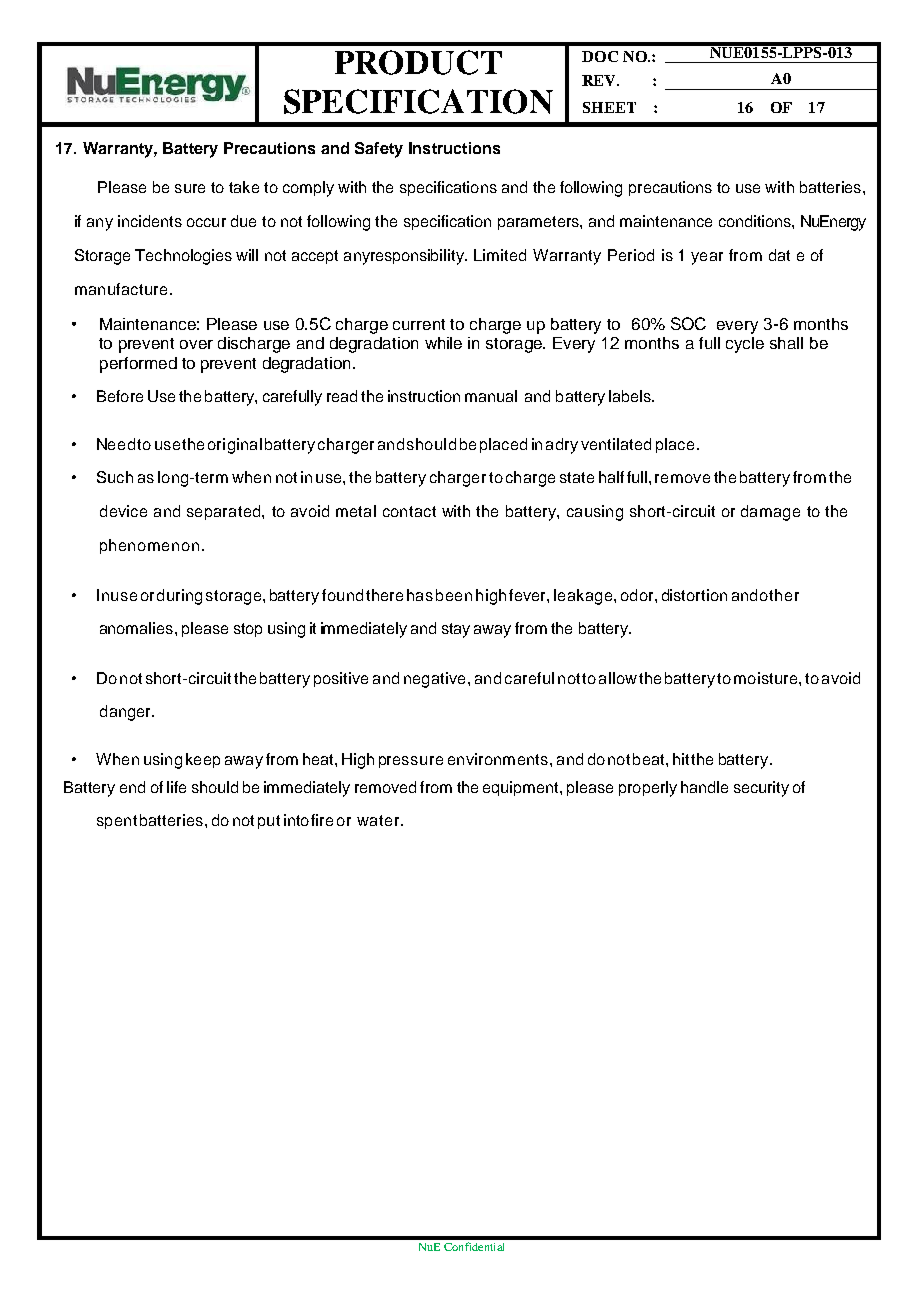  What do you see at coordinates (419, 324) in the page?
I see `current` at bounding box center [419, 324].
